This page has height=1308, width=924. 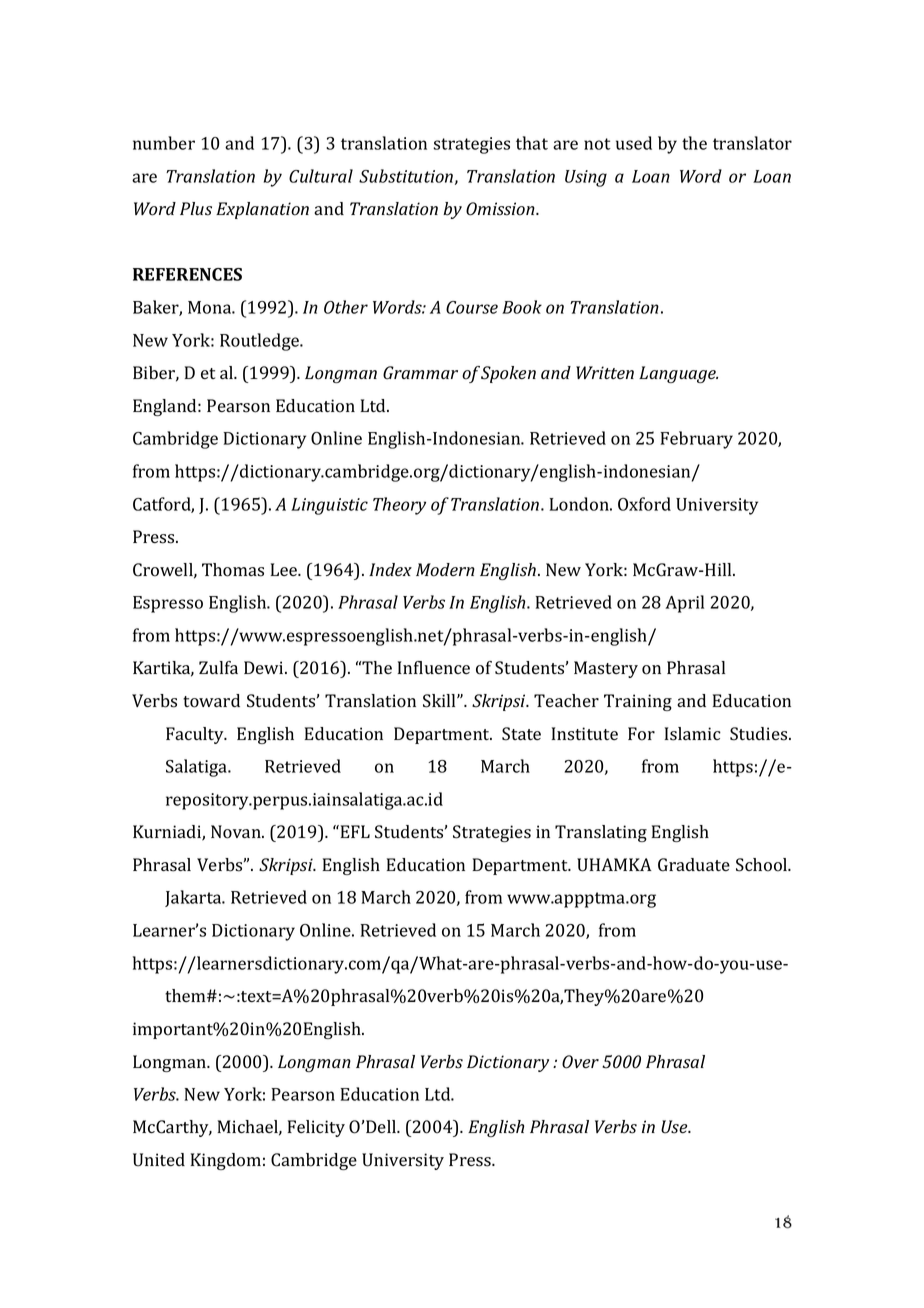 What do you see at coordinates (634, 143) in the page?
I see `used` at bounding box center [634, 143].
